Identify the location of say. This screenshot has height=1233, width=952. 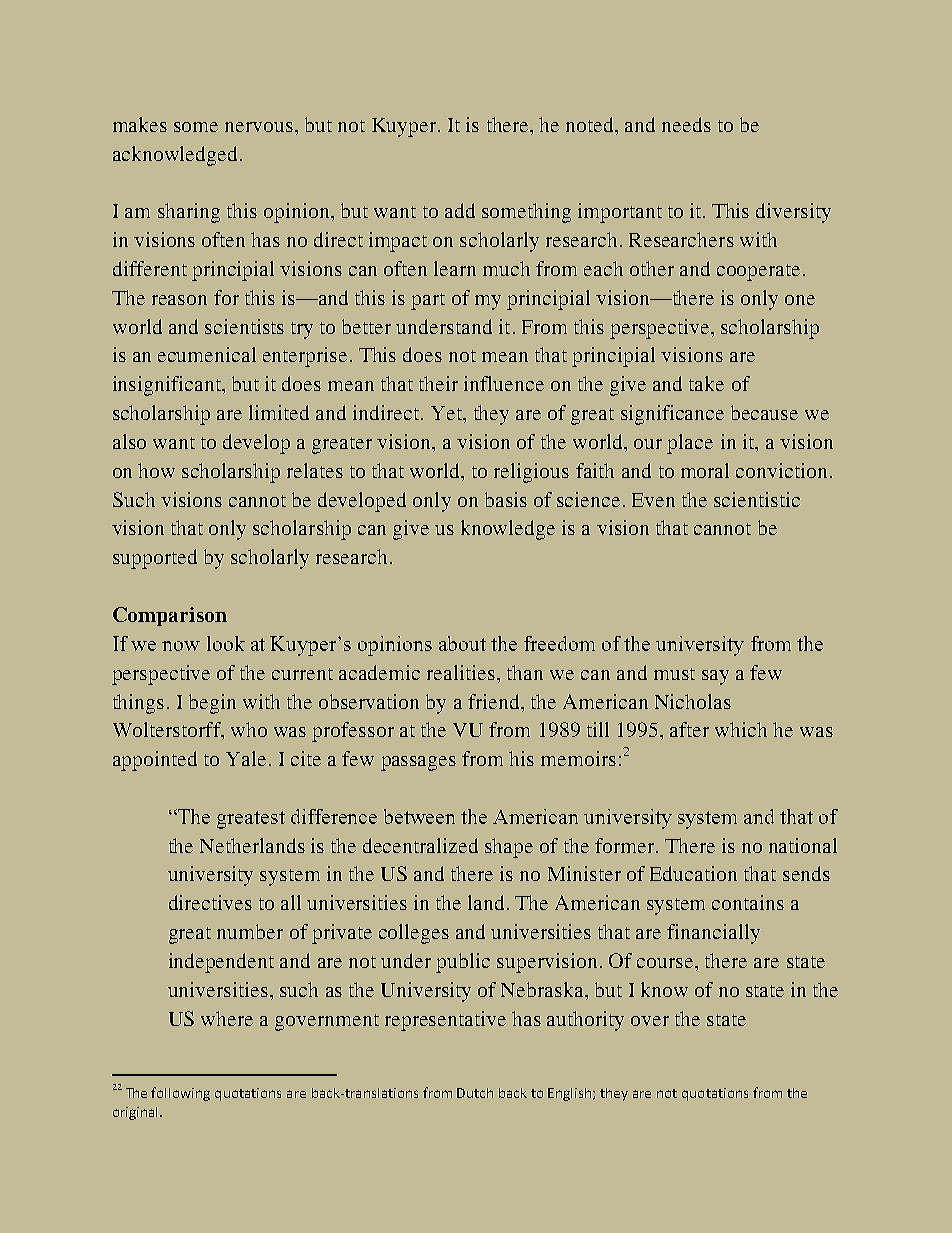
(715, 677).
